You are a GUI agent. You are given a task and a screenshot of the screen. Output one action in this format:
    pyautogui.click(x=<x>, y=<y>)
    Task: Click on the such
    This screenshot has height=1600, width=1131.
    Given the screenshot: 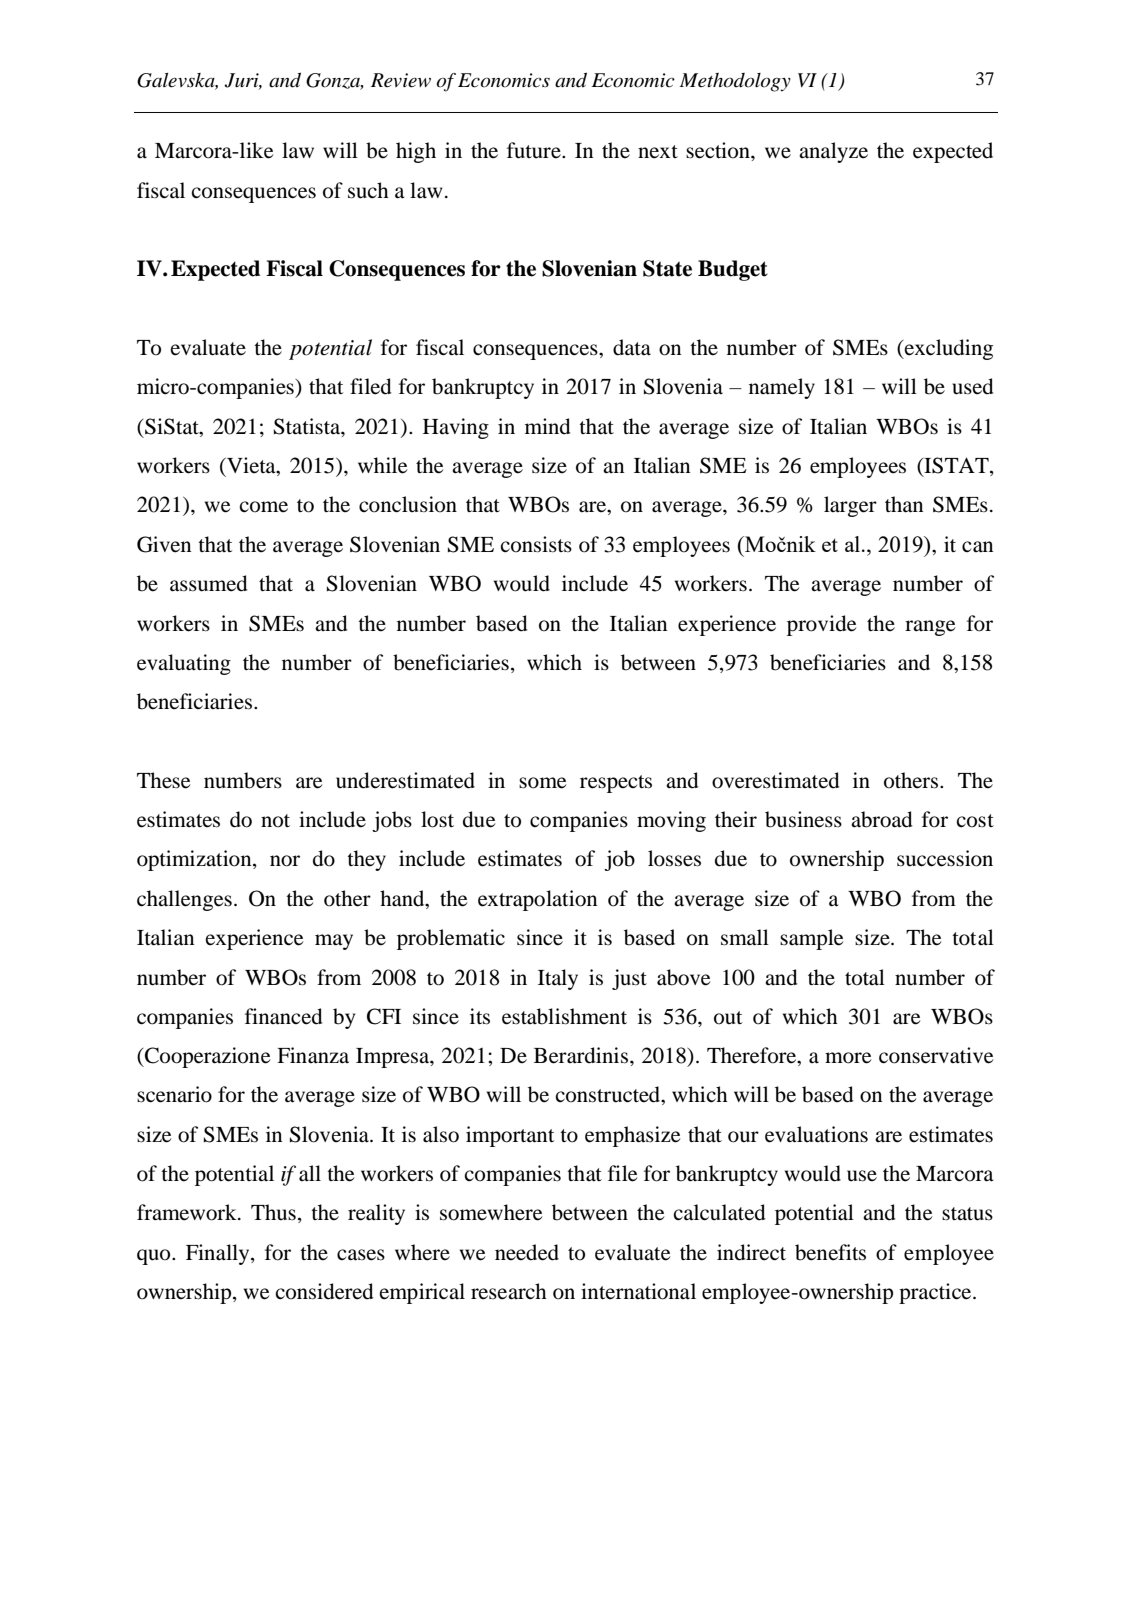 What is the action you would take?
    pyautogui.click(x=368, y=190)
